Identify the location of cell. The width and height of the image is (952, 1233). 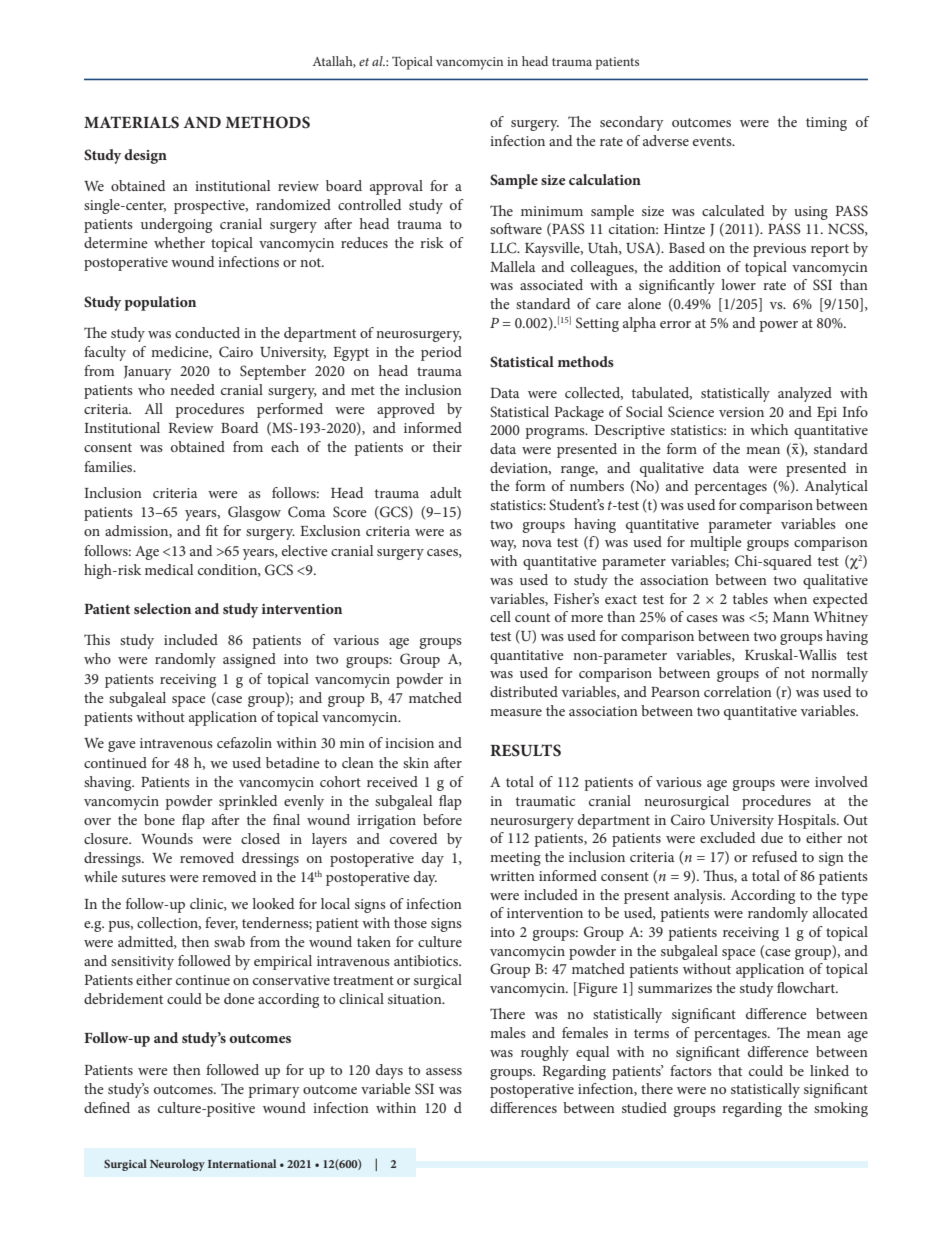
(500, 616).
